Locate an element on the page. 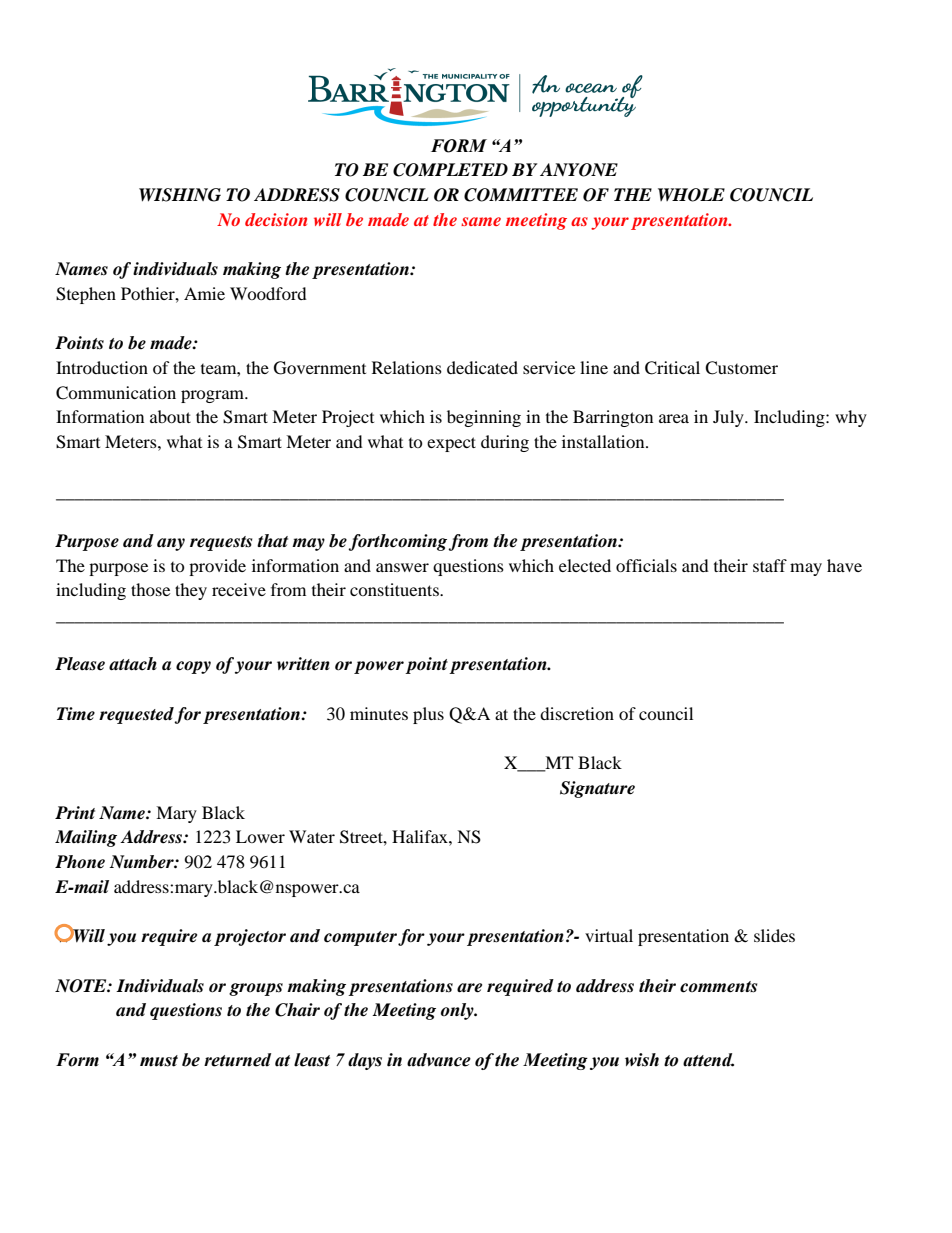 The width and height of the document is (952, 1233). must is located at coordinates (159, 1061).
